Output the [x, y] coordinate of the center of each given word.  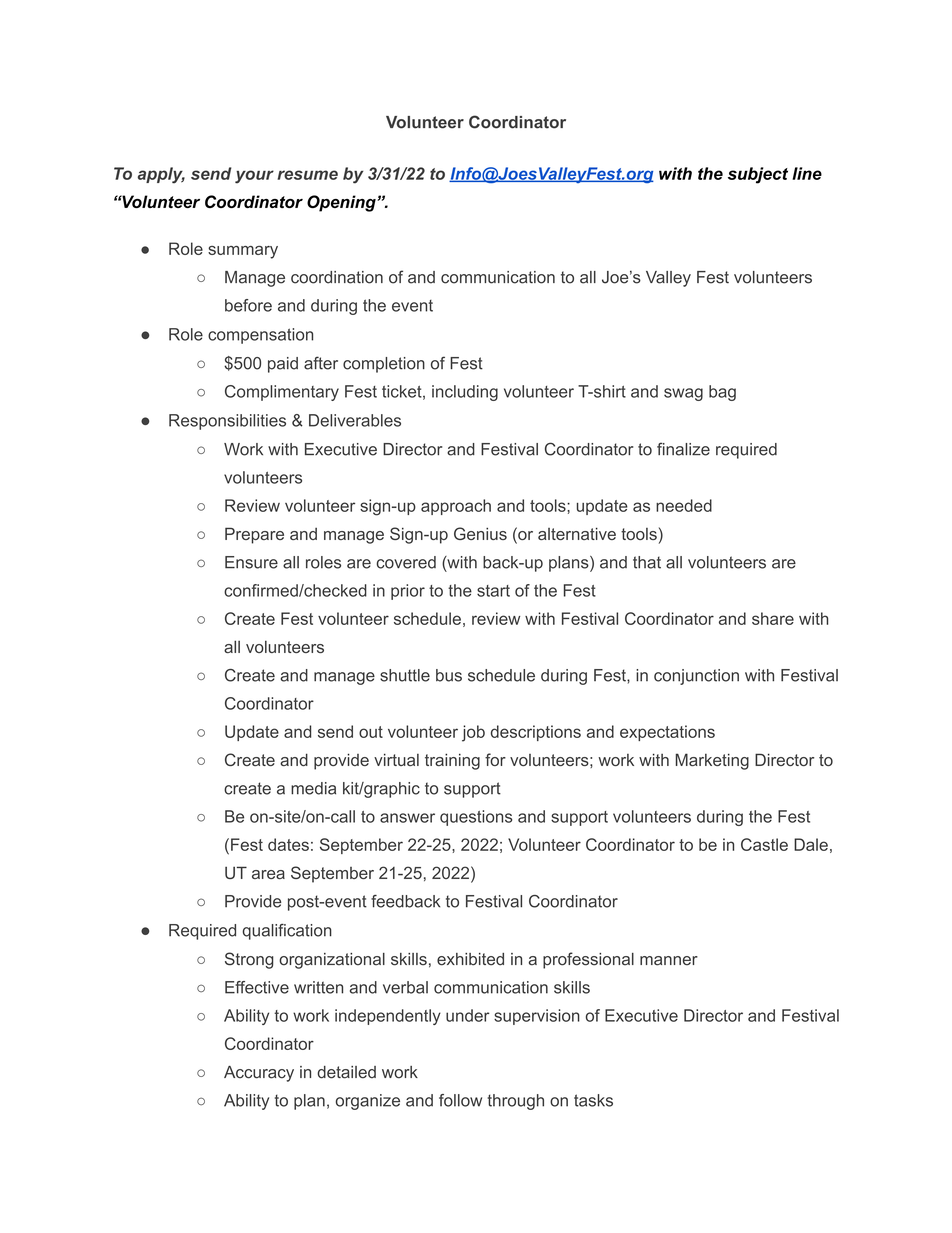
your [254, 177]
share [773, 618]
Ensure [251, 562]
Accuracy [259, 1074]
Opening [342, 203]
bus [449, 675]
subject [758, 175]
